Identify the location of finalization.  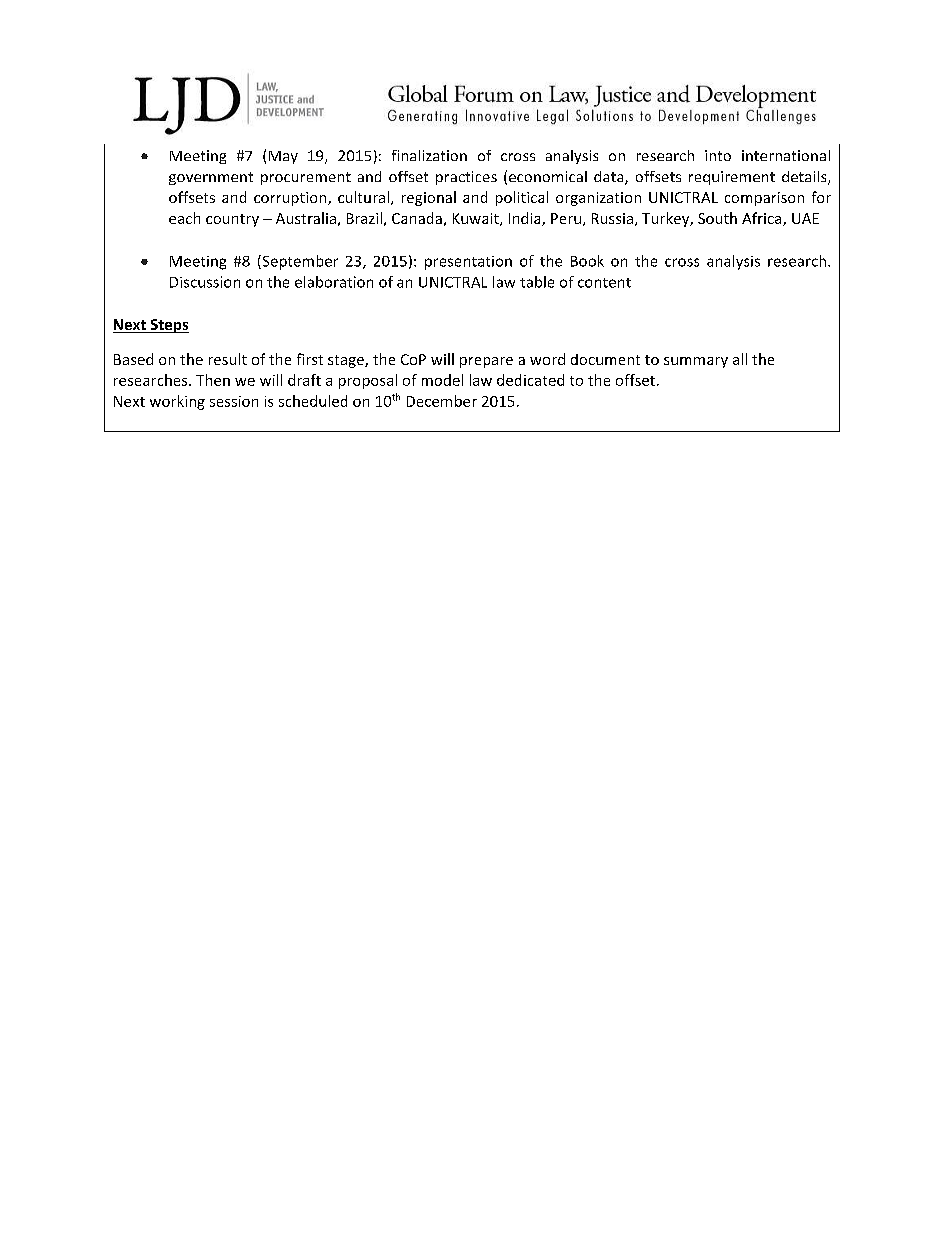
(429, 155).
